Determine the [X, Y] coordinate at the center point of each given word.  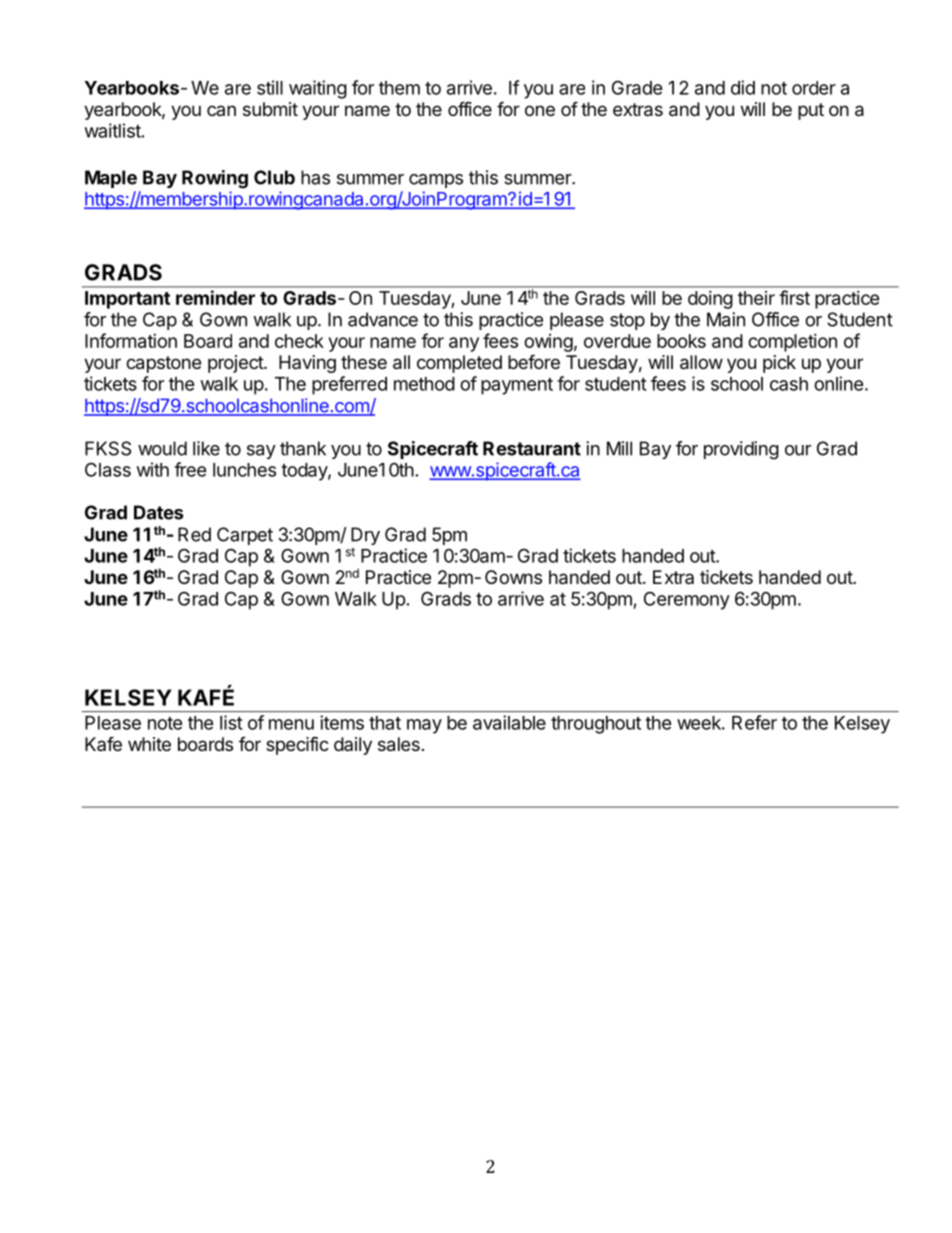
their [756, 298]
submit [270, 109]
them [399, 88]
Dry [365, 536]
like [206, 448]
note [165, 723]
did [743, 87]
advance [383, 319]
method [424, 384]
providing [741, 450]
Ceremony [687, 600]
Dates [158, 512]
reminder [215, 297]
